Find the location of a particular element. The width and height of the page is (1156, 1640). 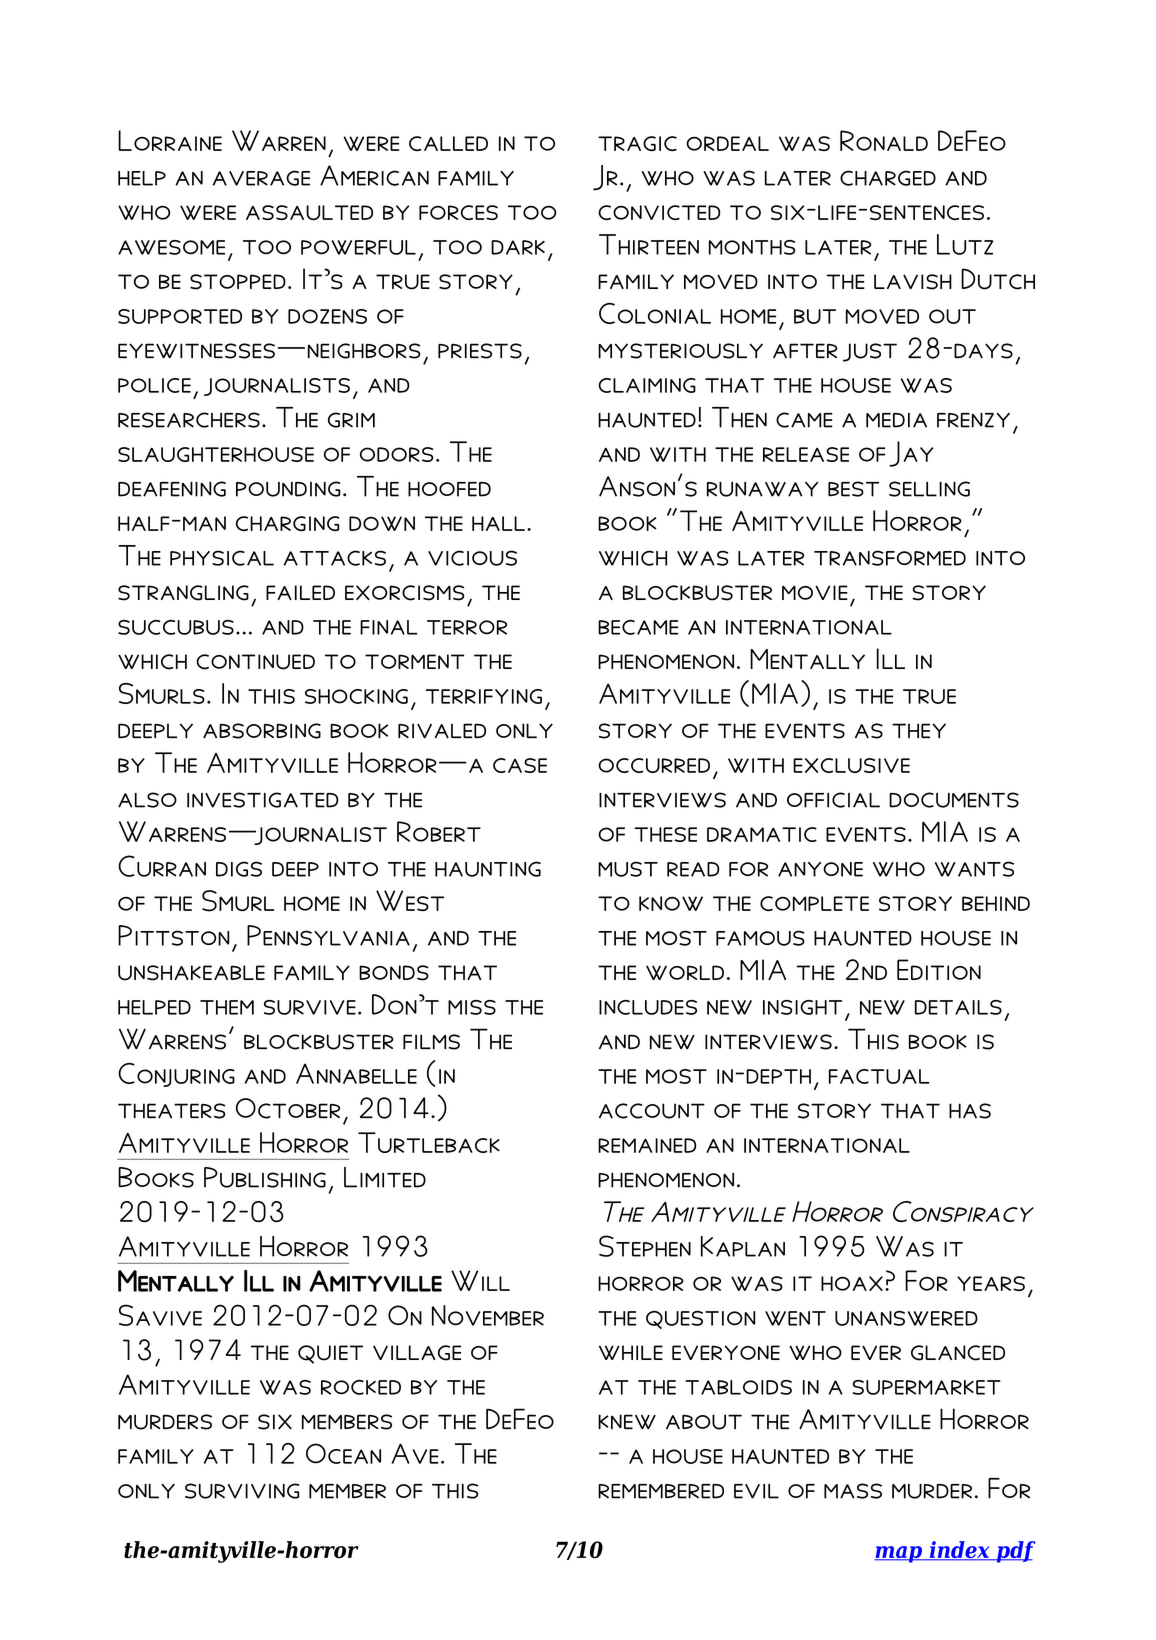

factual is located at coordinates (879, 1076).
